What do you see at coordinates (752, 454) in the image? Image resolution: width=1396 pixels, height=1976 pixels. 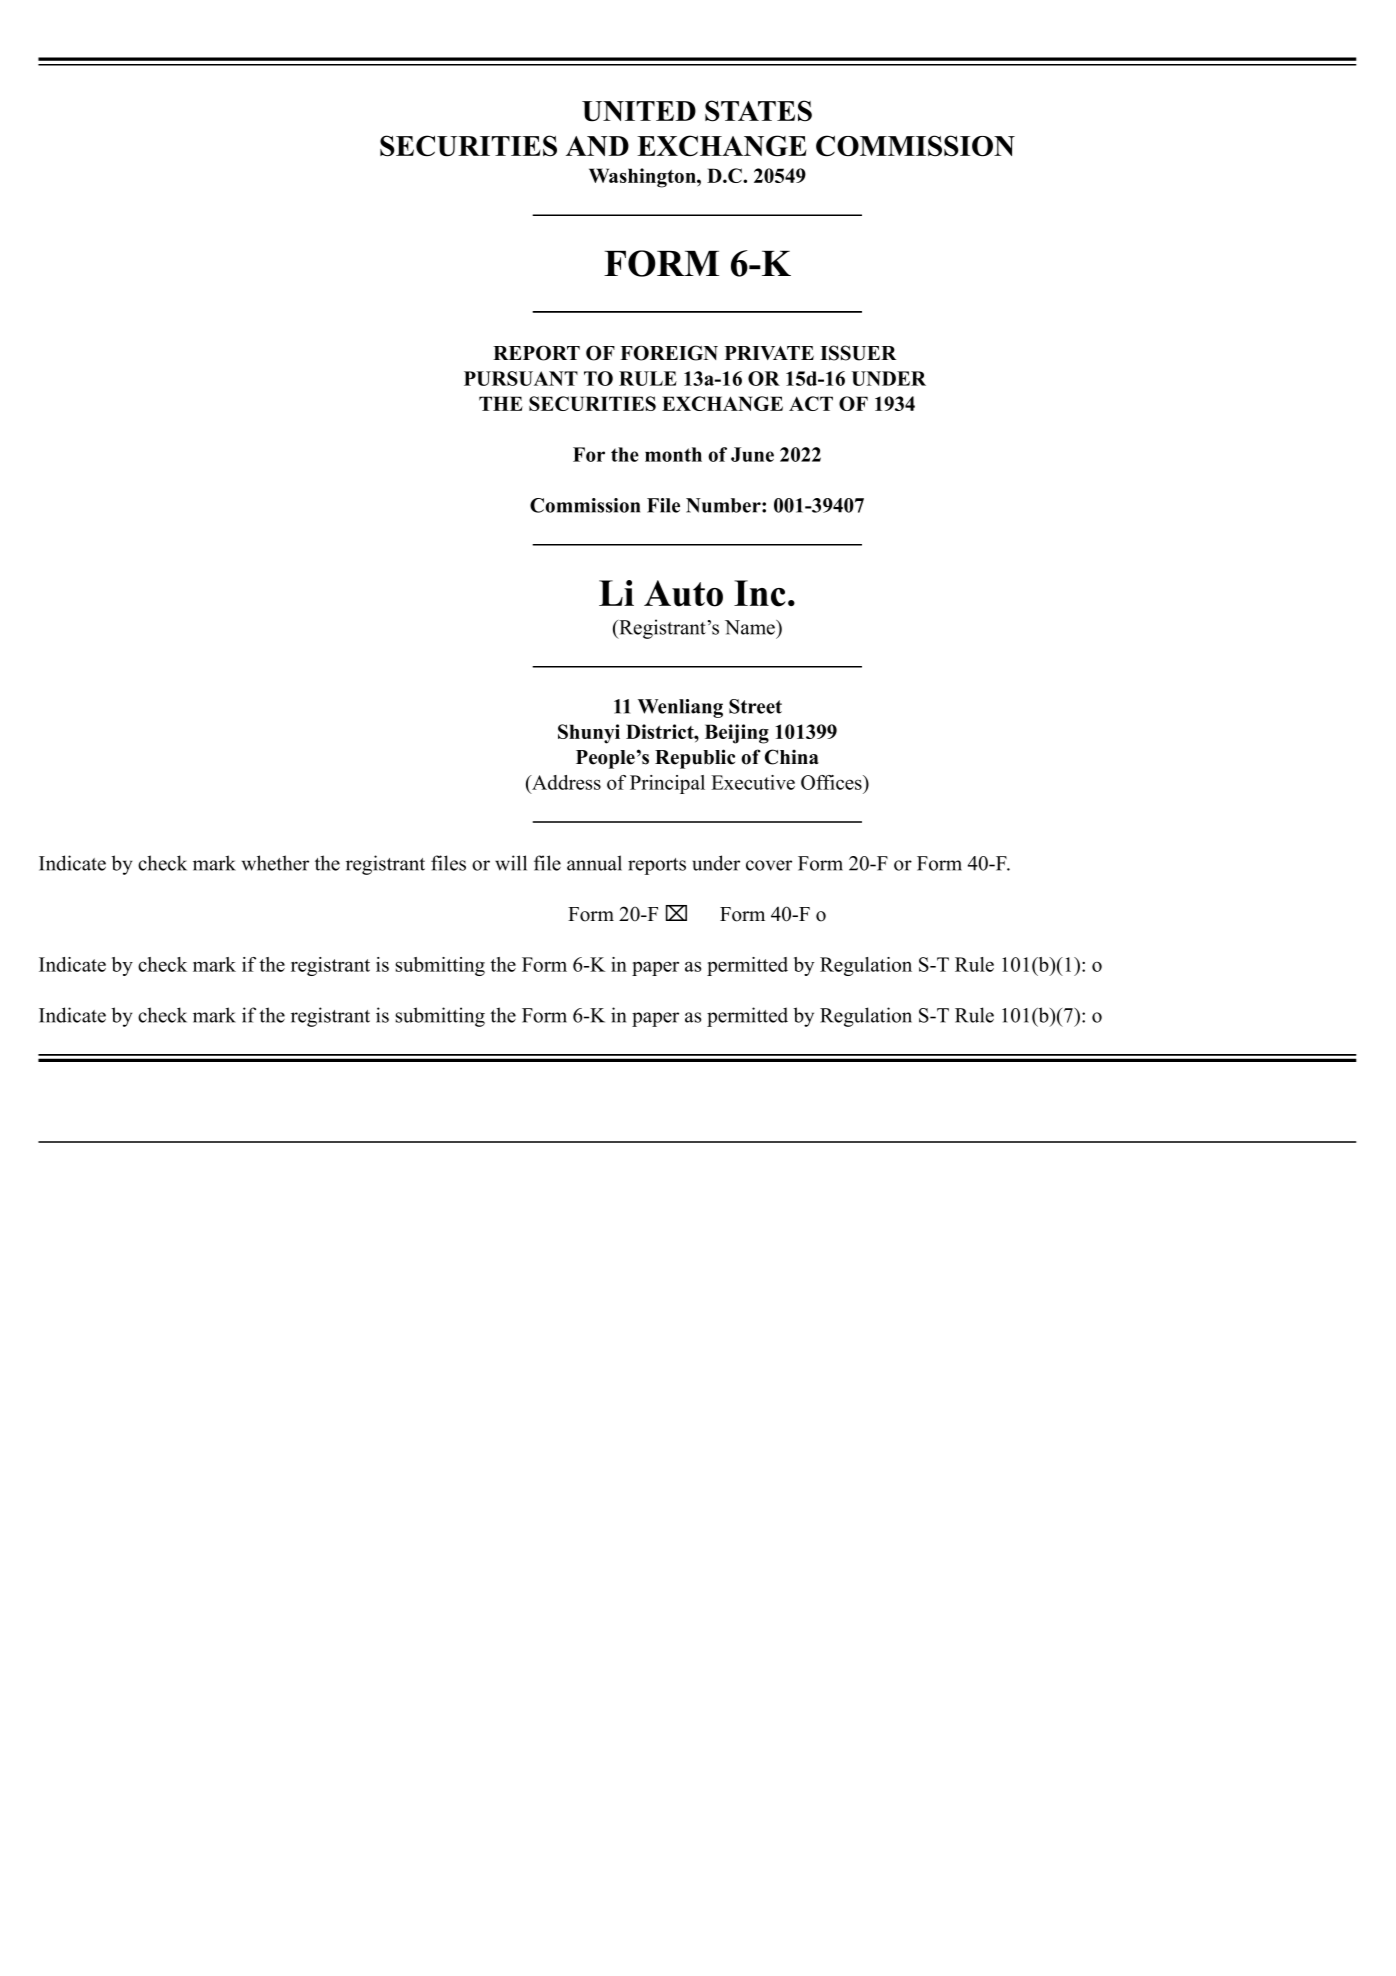 I see `June` at bounding box center [752, 454].
